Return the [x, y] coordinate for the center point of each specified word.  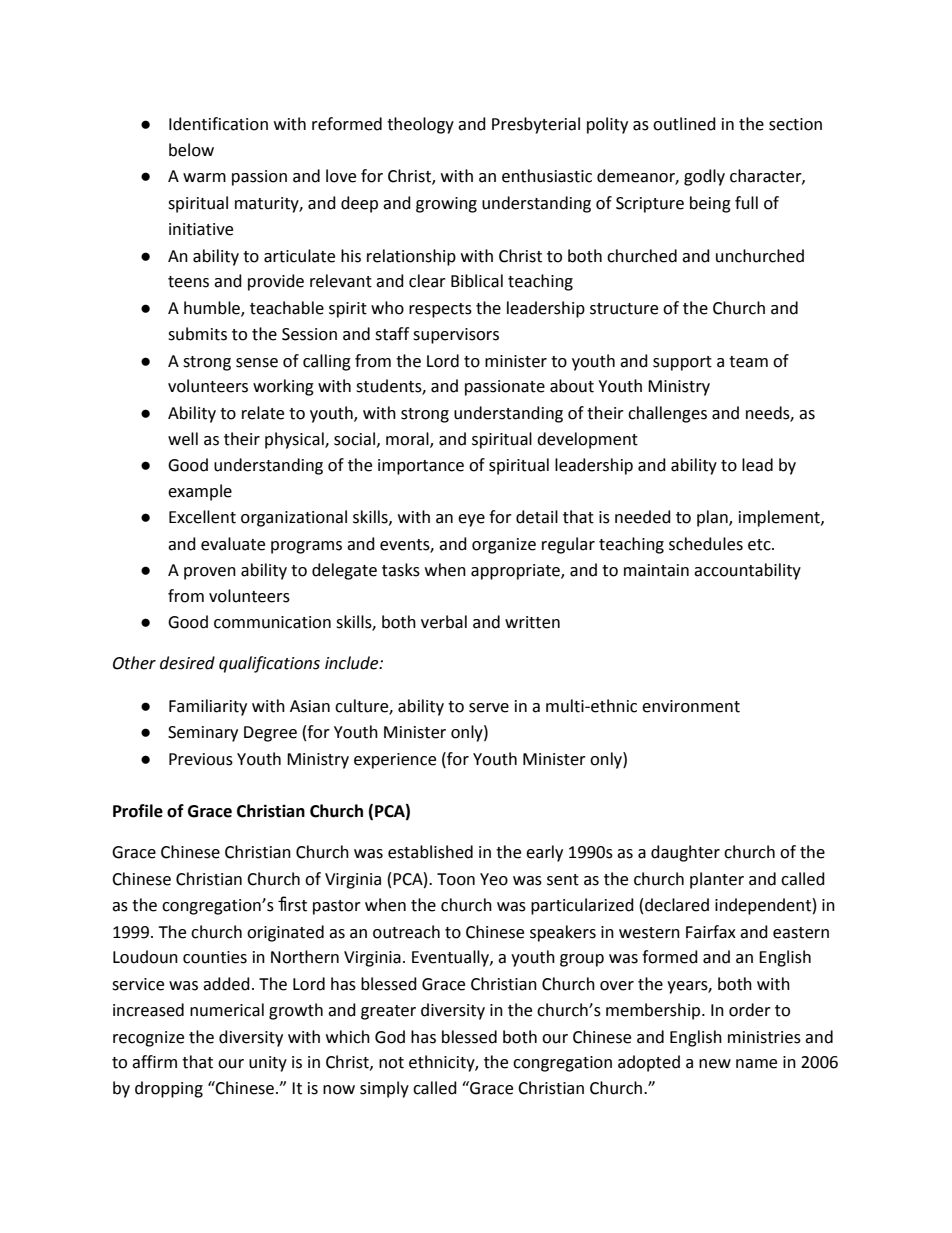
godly [704, 177]
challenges [667, 414]
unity [268, 1064]
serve [489, 708]
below [191, 150]
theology [420, 125]
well [183, 439]
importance [421, 467]
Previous [201, 759]
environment [691, 706]
